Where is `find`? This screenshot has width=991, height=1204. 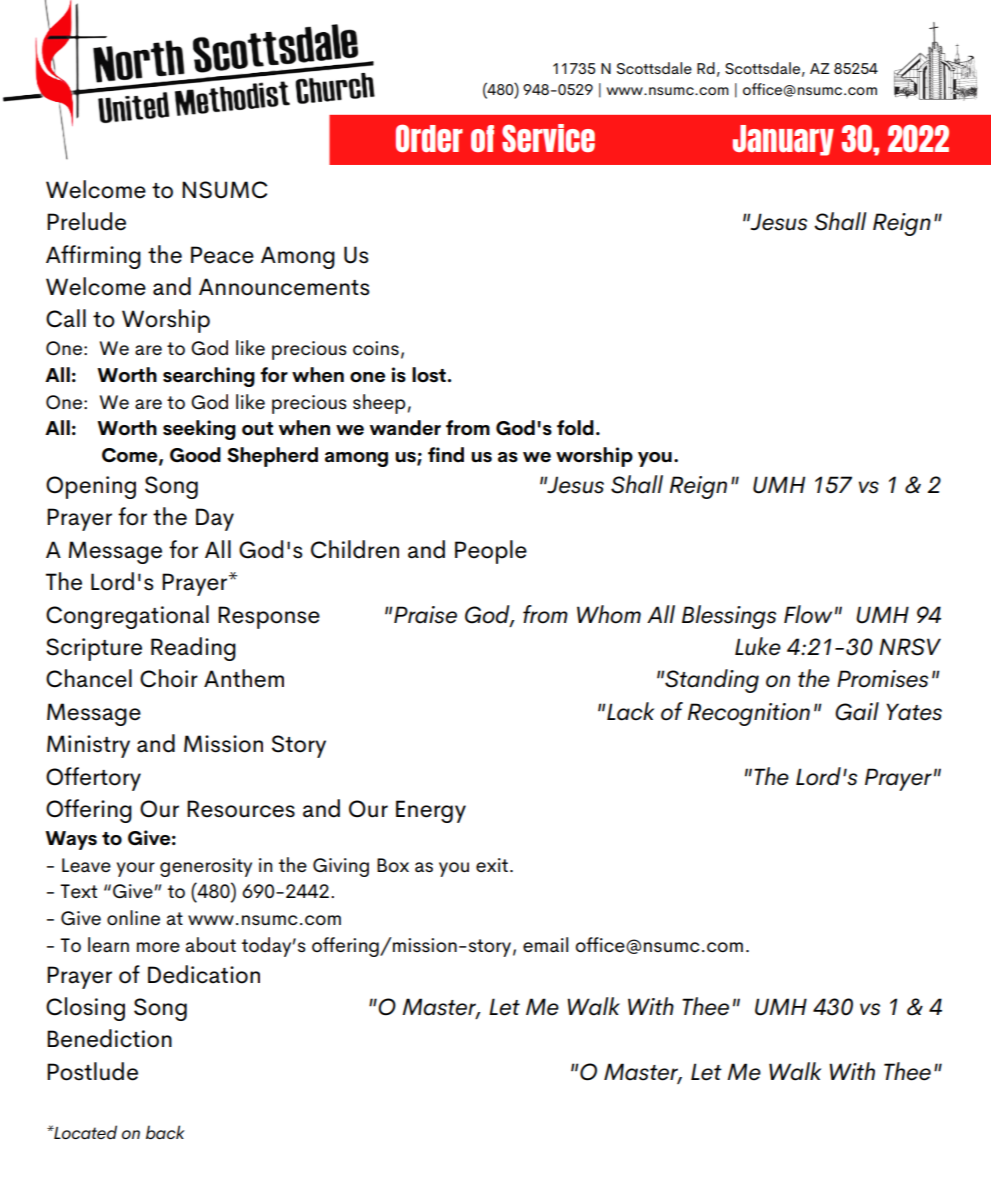 find is located at coordinates (446, 455).
